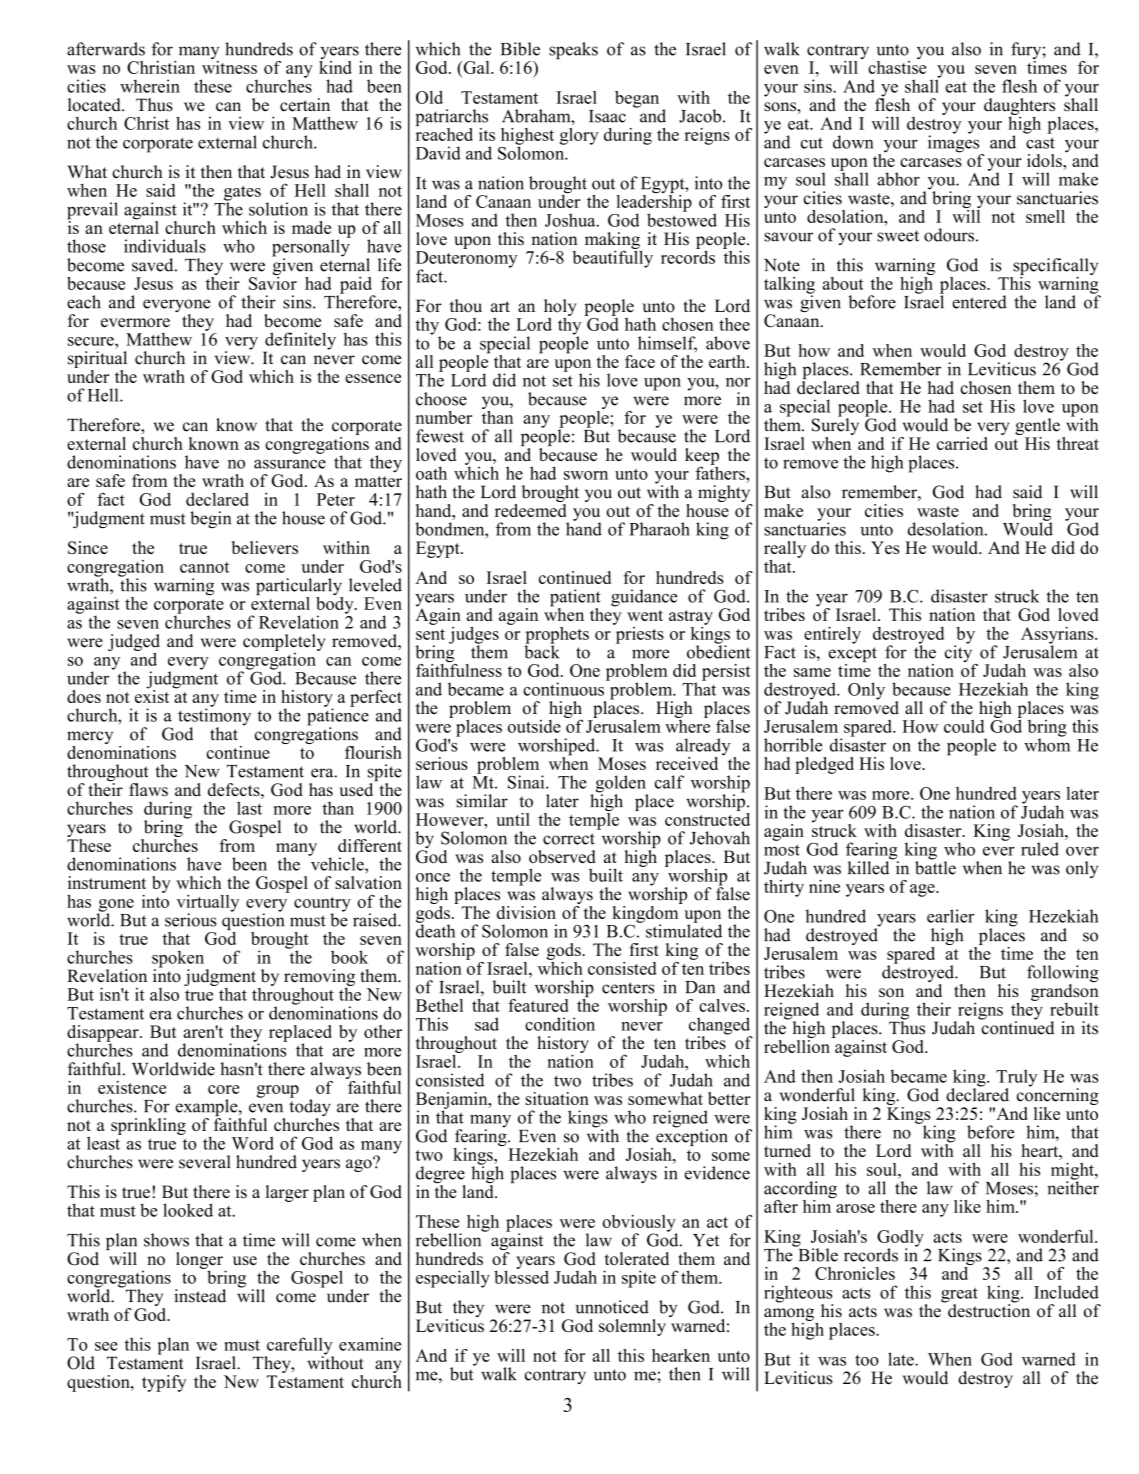  Describe the element at coordinates (229, 66) in the page. I see `witness` at that location.
